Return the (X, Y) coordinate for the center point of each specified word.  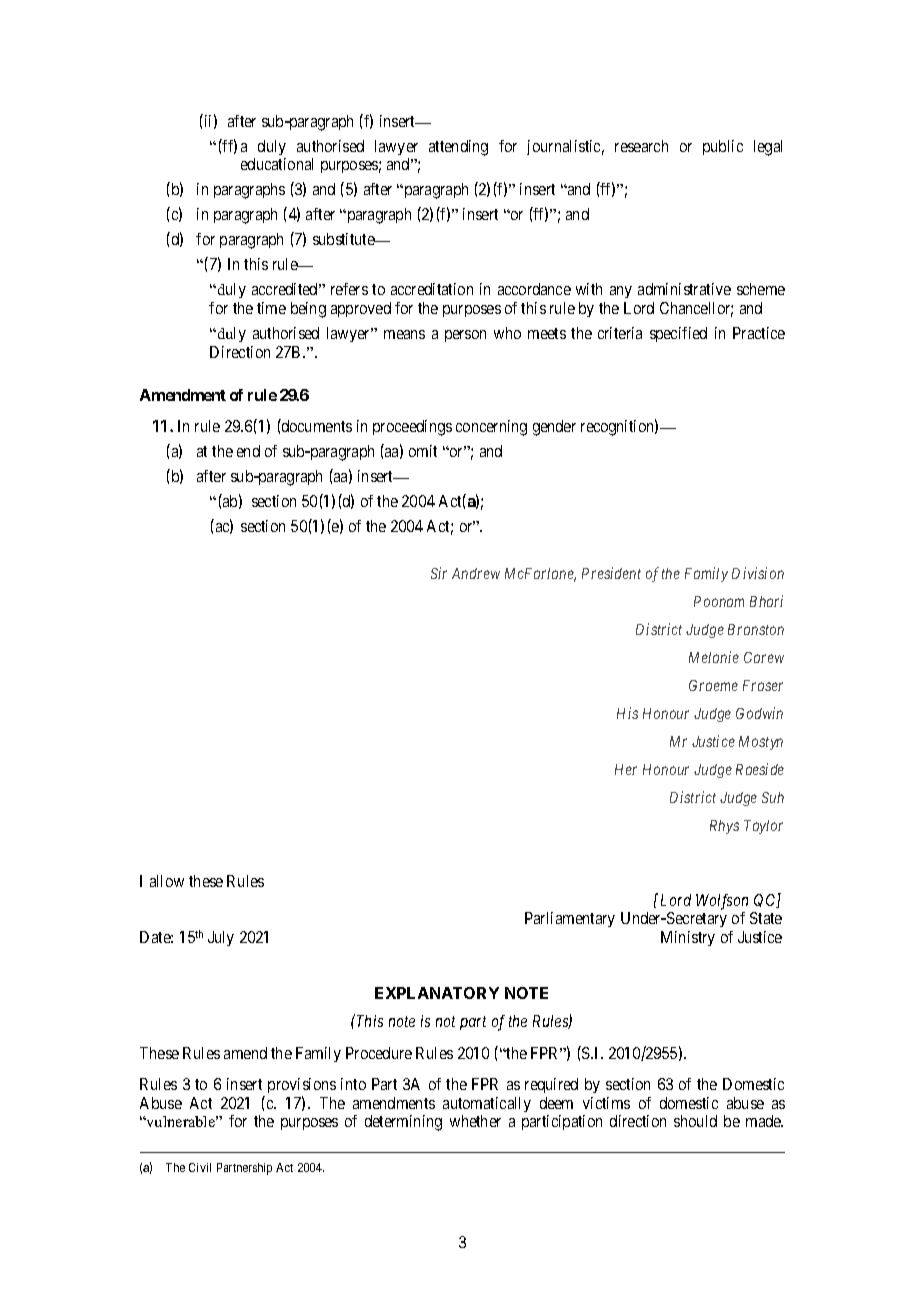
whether (475, 1121)
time (271, 308)
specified (678, 334)
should (695, 1121)
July (221, 938)
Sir (439, 573)
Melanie (714, 657)
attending (458, 148)
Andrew (476, 573)
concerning (491, 428)
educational (277, 164)
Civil (200, 1167)
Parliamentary (570, 919)
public (723, 147)
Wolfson (722, 902)
